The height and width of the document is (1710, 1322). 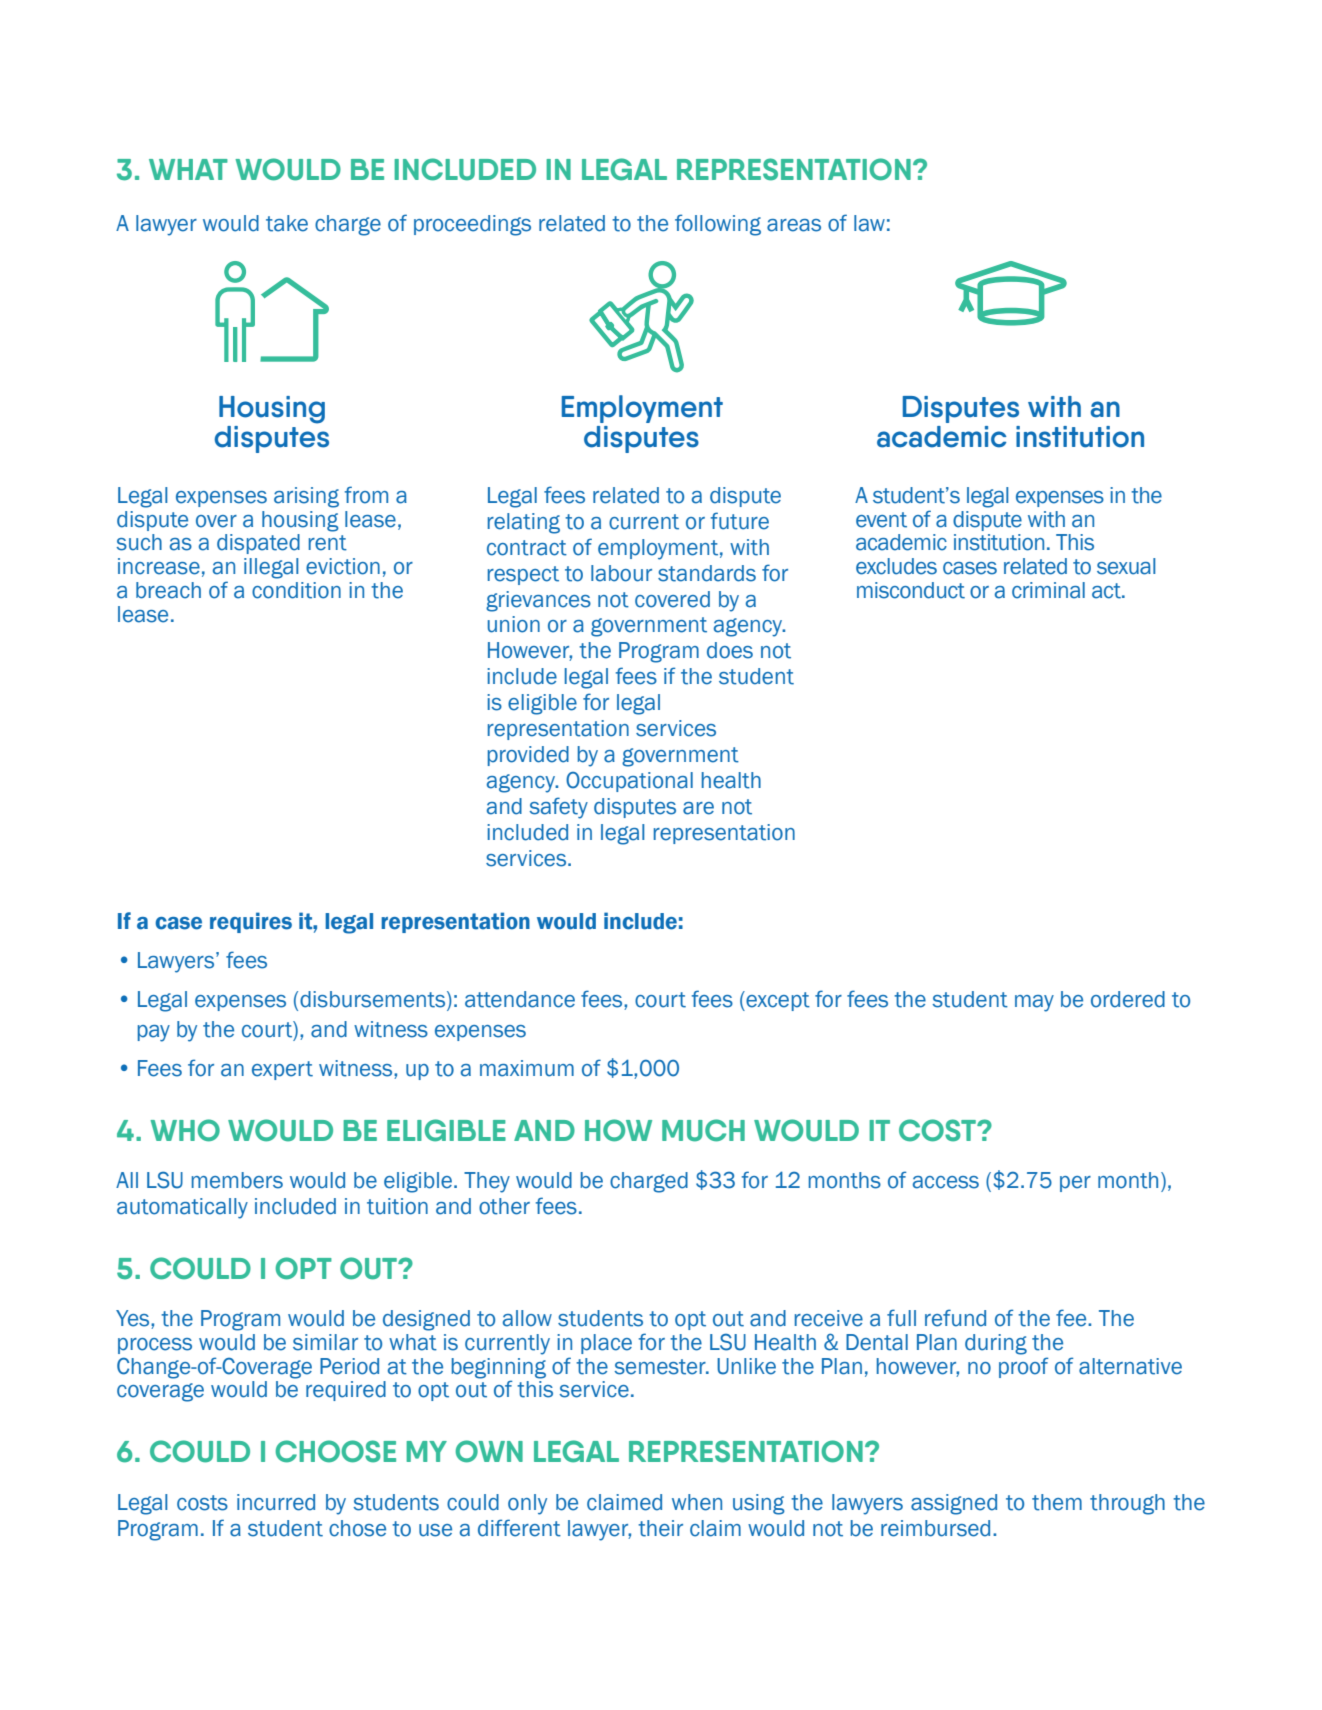 What do you see at coordinates (296, 590) in the document?
I see `condition` at bounding box center [296, 590].
